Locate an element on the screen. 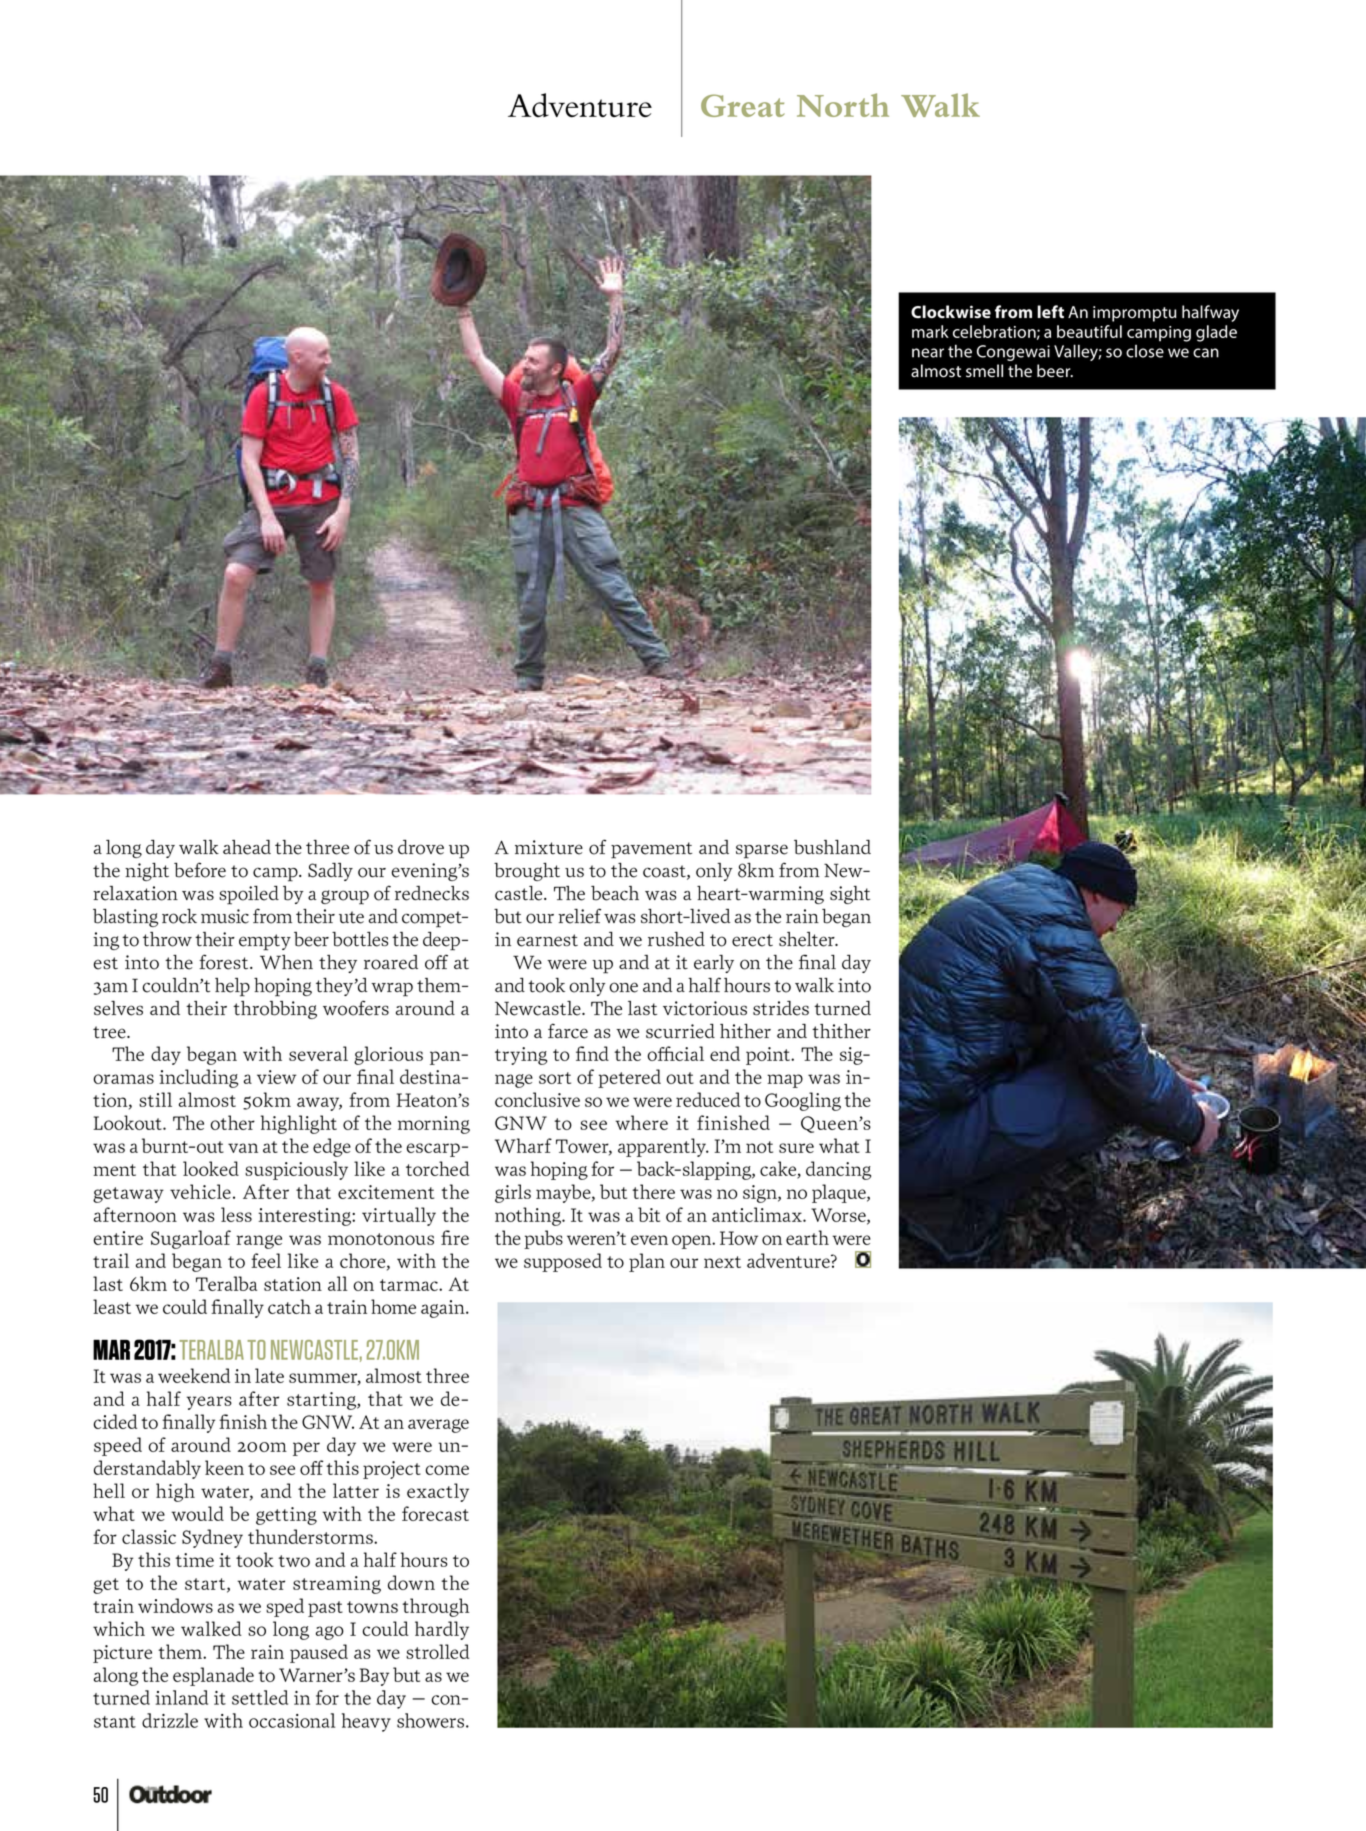 The width and height of the screenshot is (1366, 1831). dancing is located at coordinates (838, 1170).
